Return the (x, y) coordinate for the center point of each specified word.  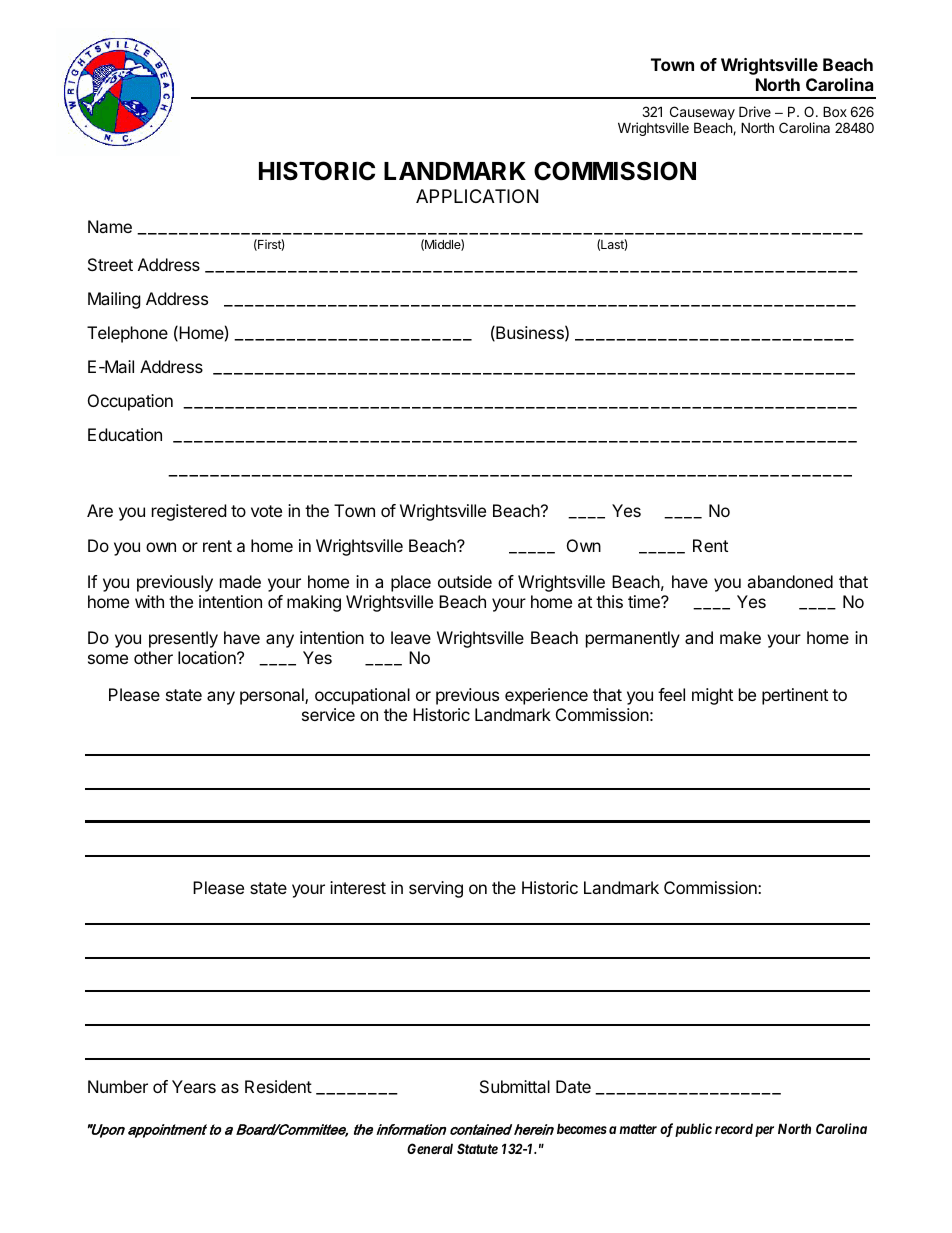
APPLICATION (477, 196)
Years (194, 1086)
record (734, 1129)
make (740, 637)
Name (110, 226)
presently (183, 639)
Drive (755, 111)
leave (411, 637)
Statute (477, 1148)
